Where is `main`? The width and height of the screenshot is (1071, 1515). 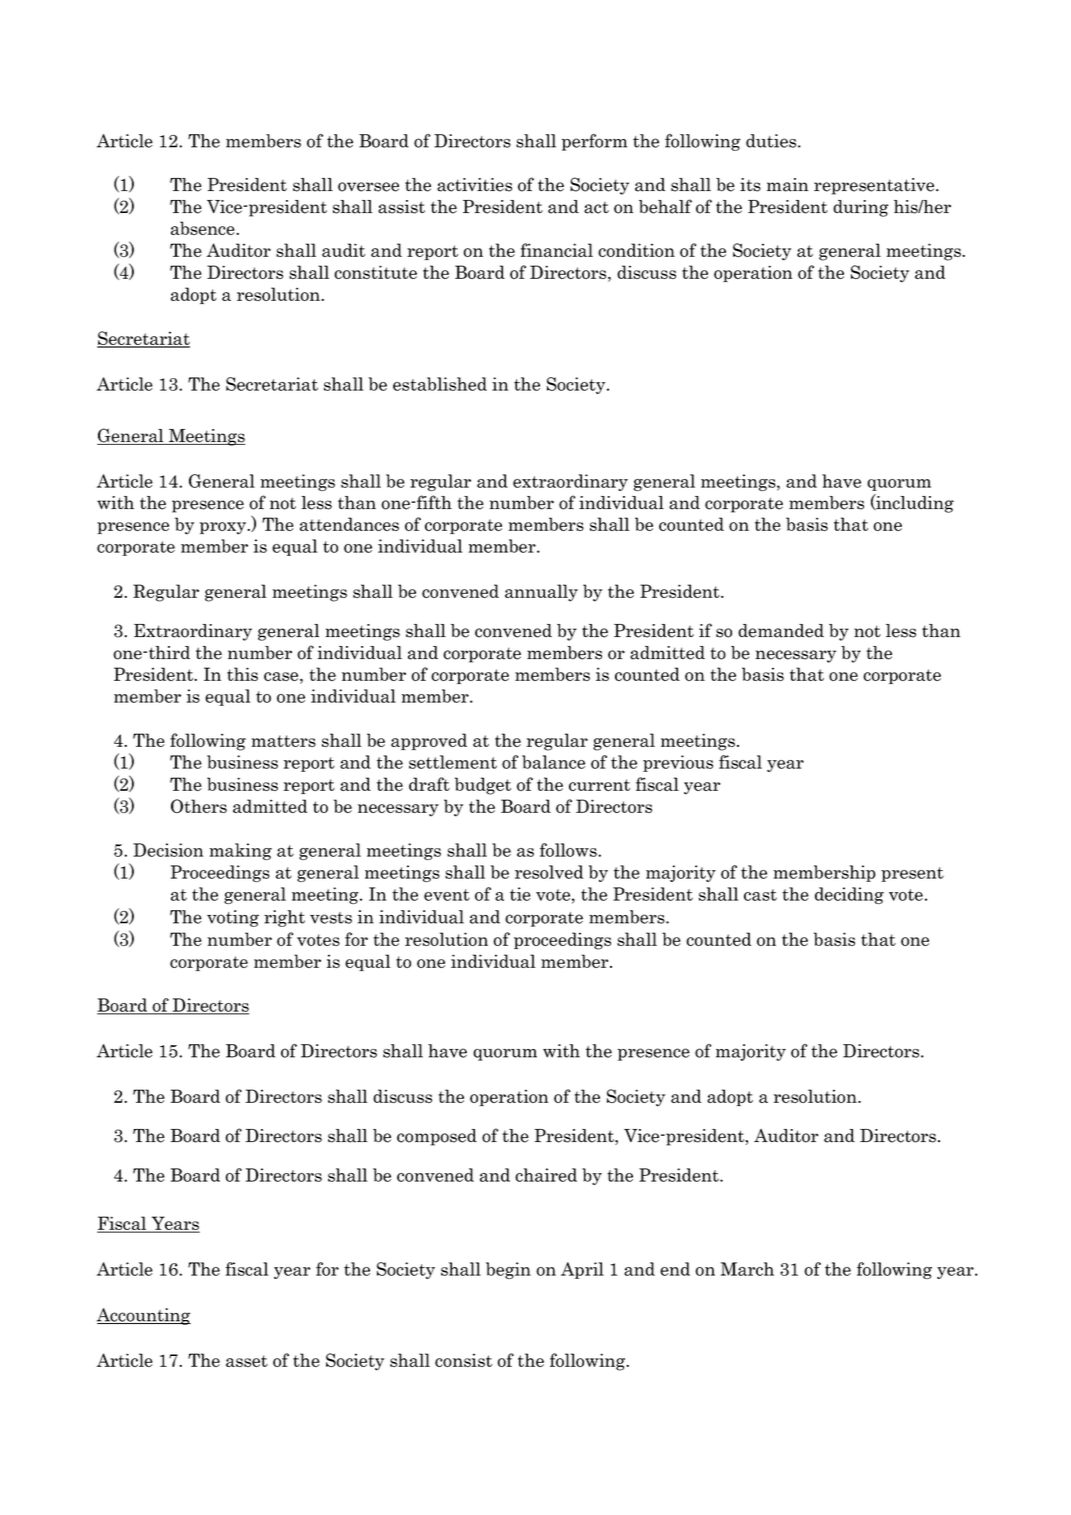 main is located at coordinates (787, 185).
